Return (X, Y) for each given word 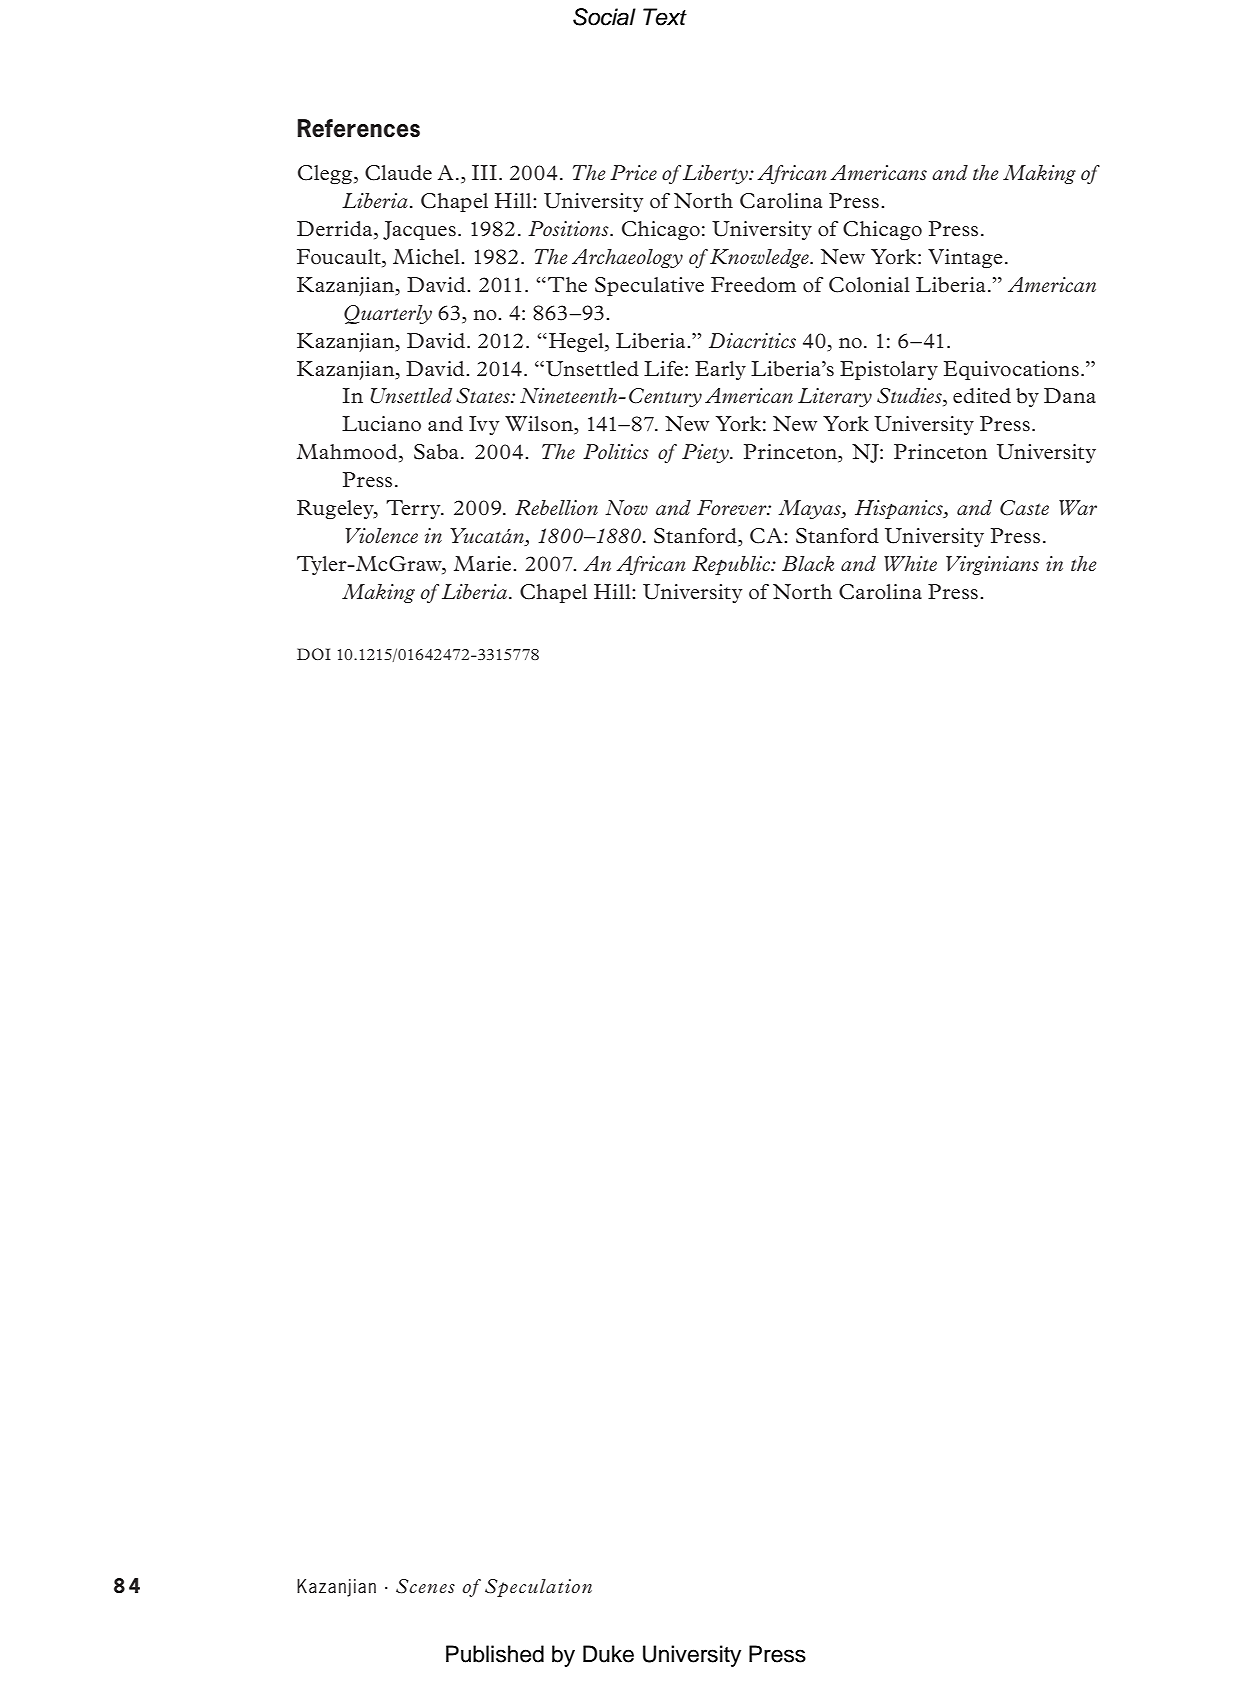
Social (604, 17)
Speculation (538, 1588)
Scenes (425, 1586)
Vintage (965, 258)
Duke (608, 1654)
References (358, 128)
